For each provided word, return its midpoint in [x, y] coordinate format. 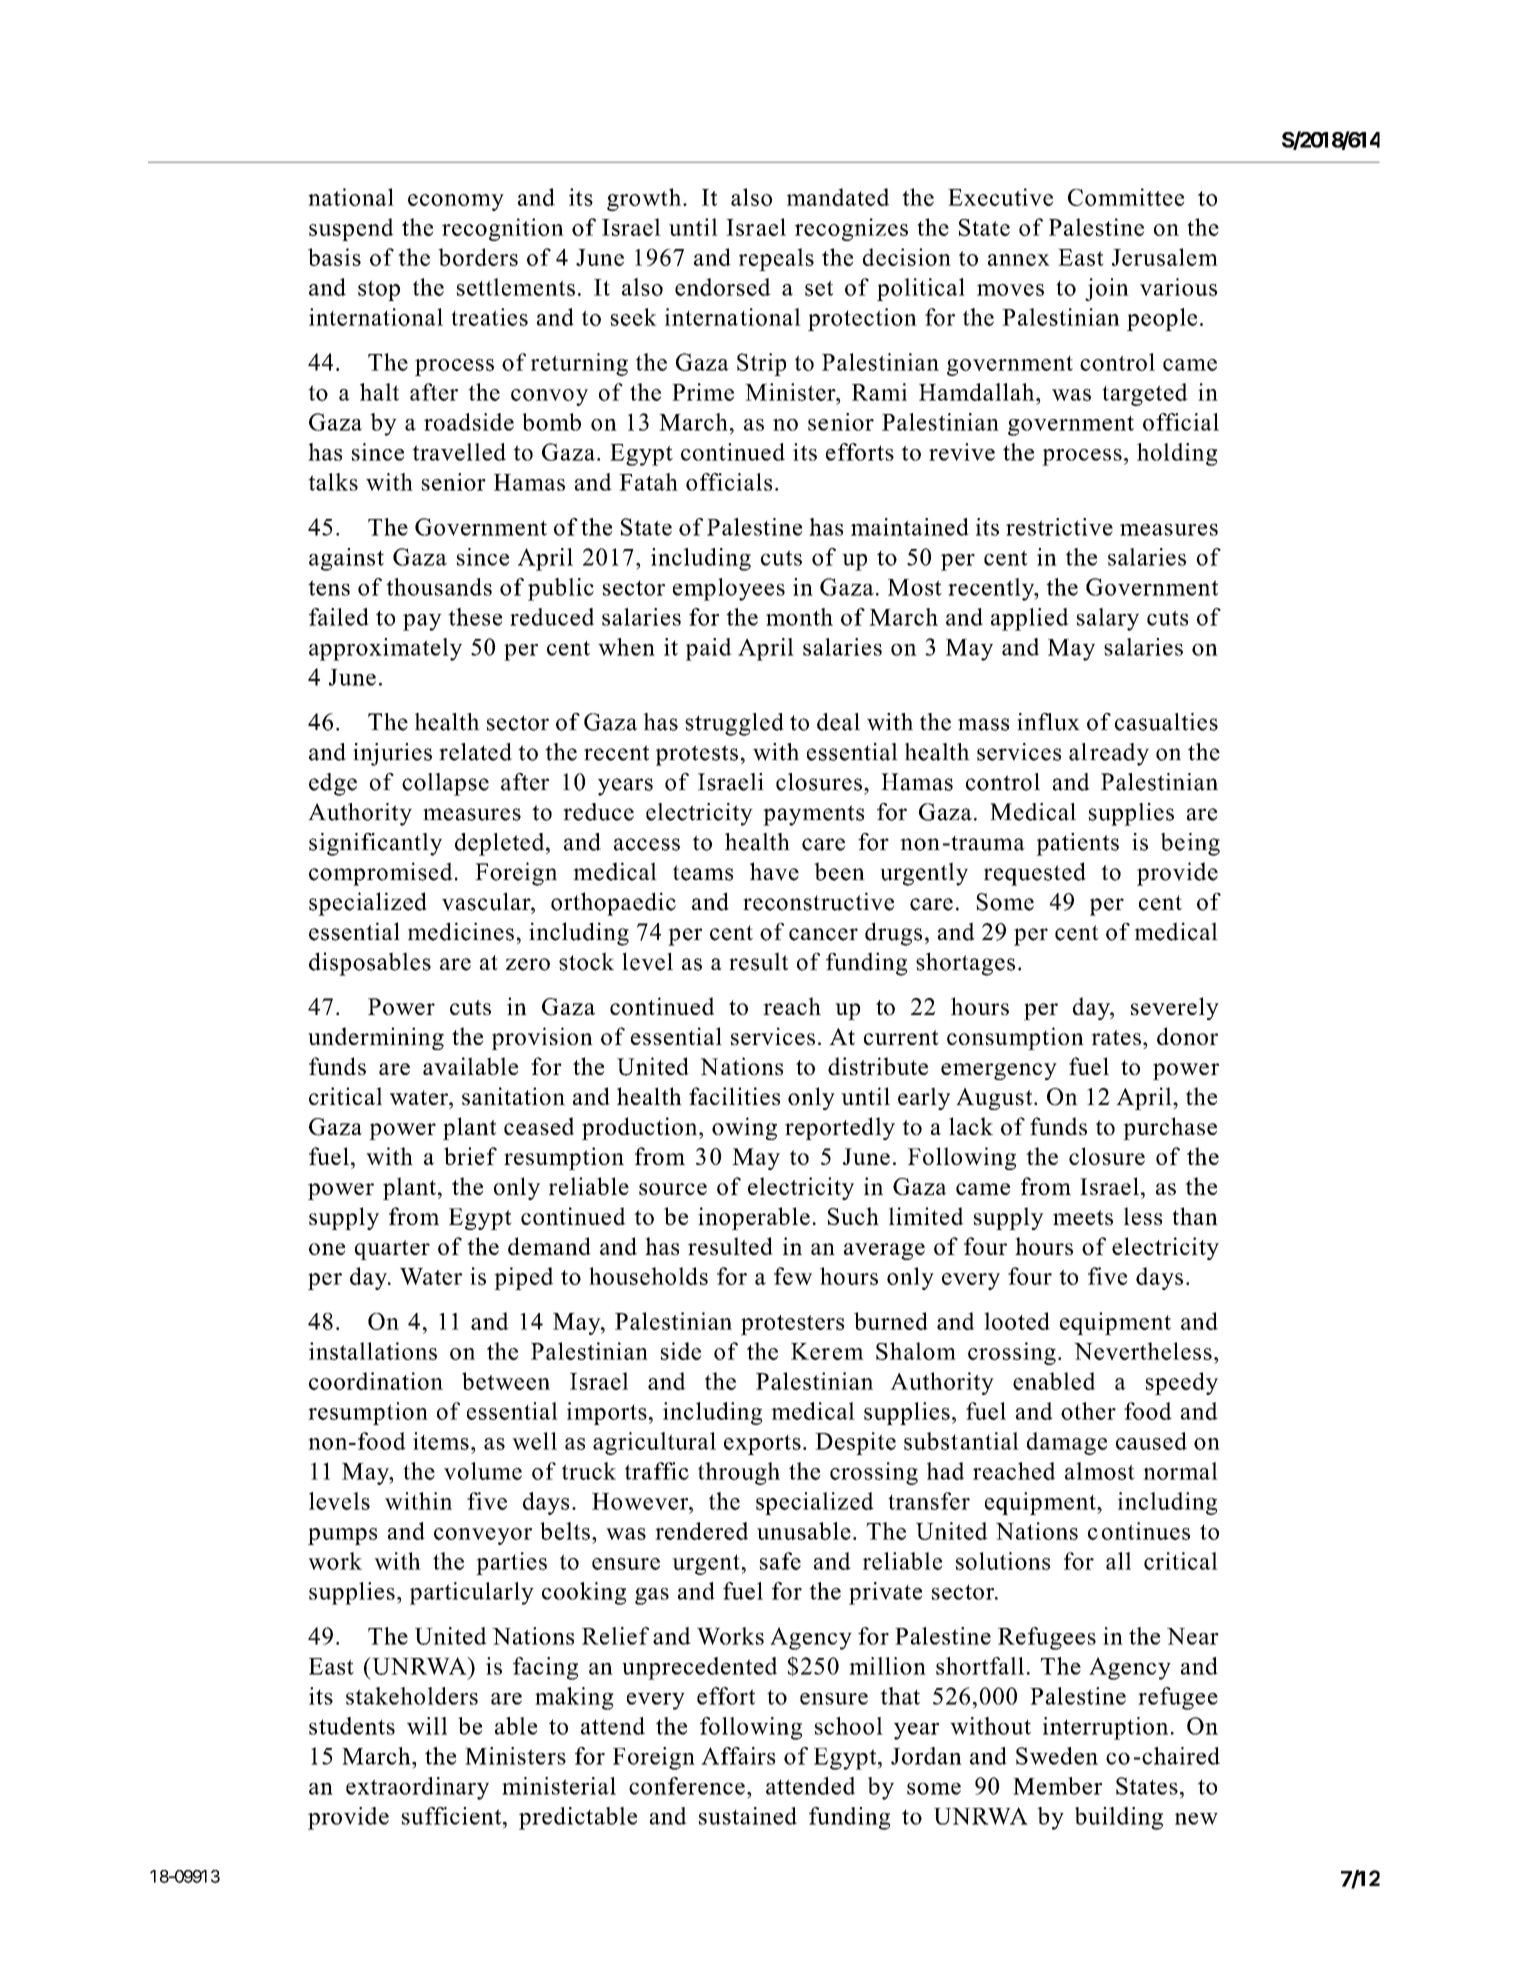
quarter [392, 1250]
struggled [734, 724]
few [793, 1276]
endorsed [723, 287]
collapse [445, 784]
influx [1048, 722]
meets [1083, 1217]
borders [478, 257]
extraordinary [417, 1788]
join [1107, 289]
